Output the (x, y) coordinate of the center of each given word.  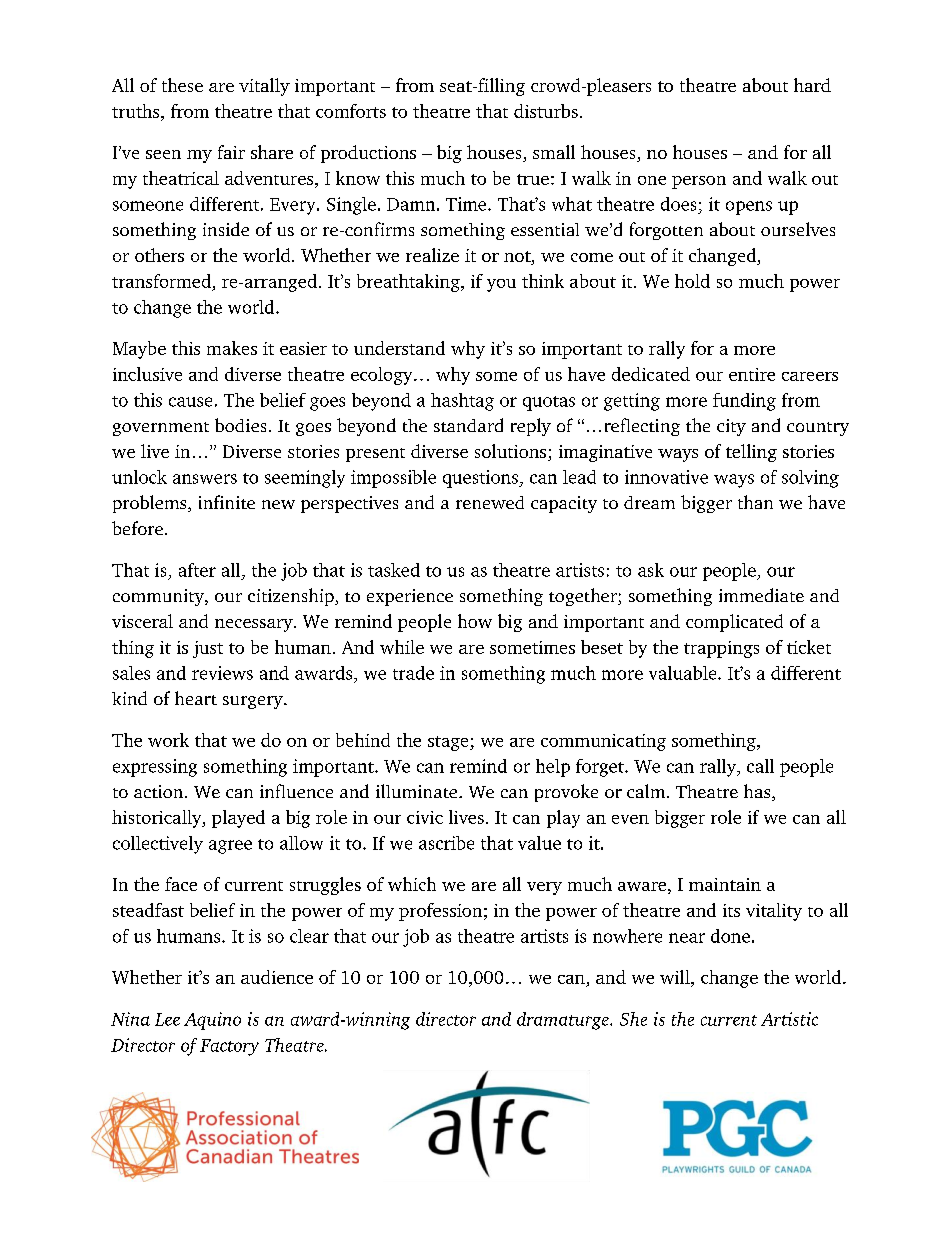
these (182, 85)
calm (647, 791)
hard (812, 85)
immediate (761, 595)
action (160, 791)
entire (752, 374)
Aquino (212, 1021)
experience (410, 597)
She (633, 1019)
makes (232, 348)
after (197, 570)
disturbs (546, 111)
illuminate (418, 791)
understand (399, 348)
